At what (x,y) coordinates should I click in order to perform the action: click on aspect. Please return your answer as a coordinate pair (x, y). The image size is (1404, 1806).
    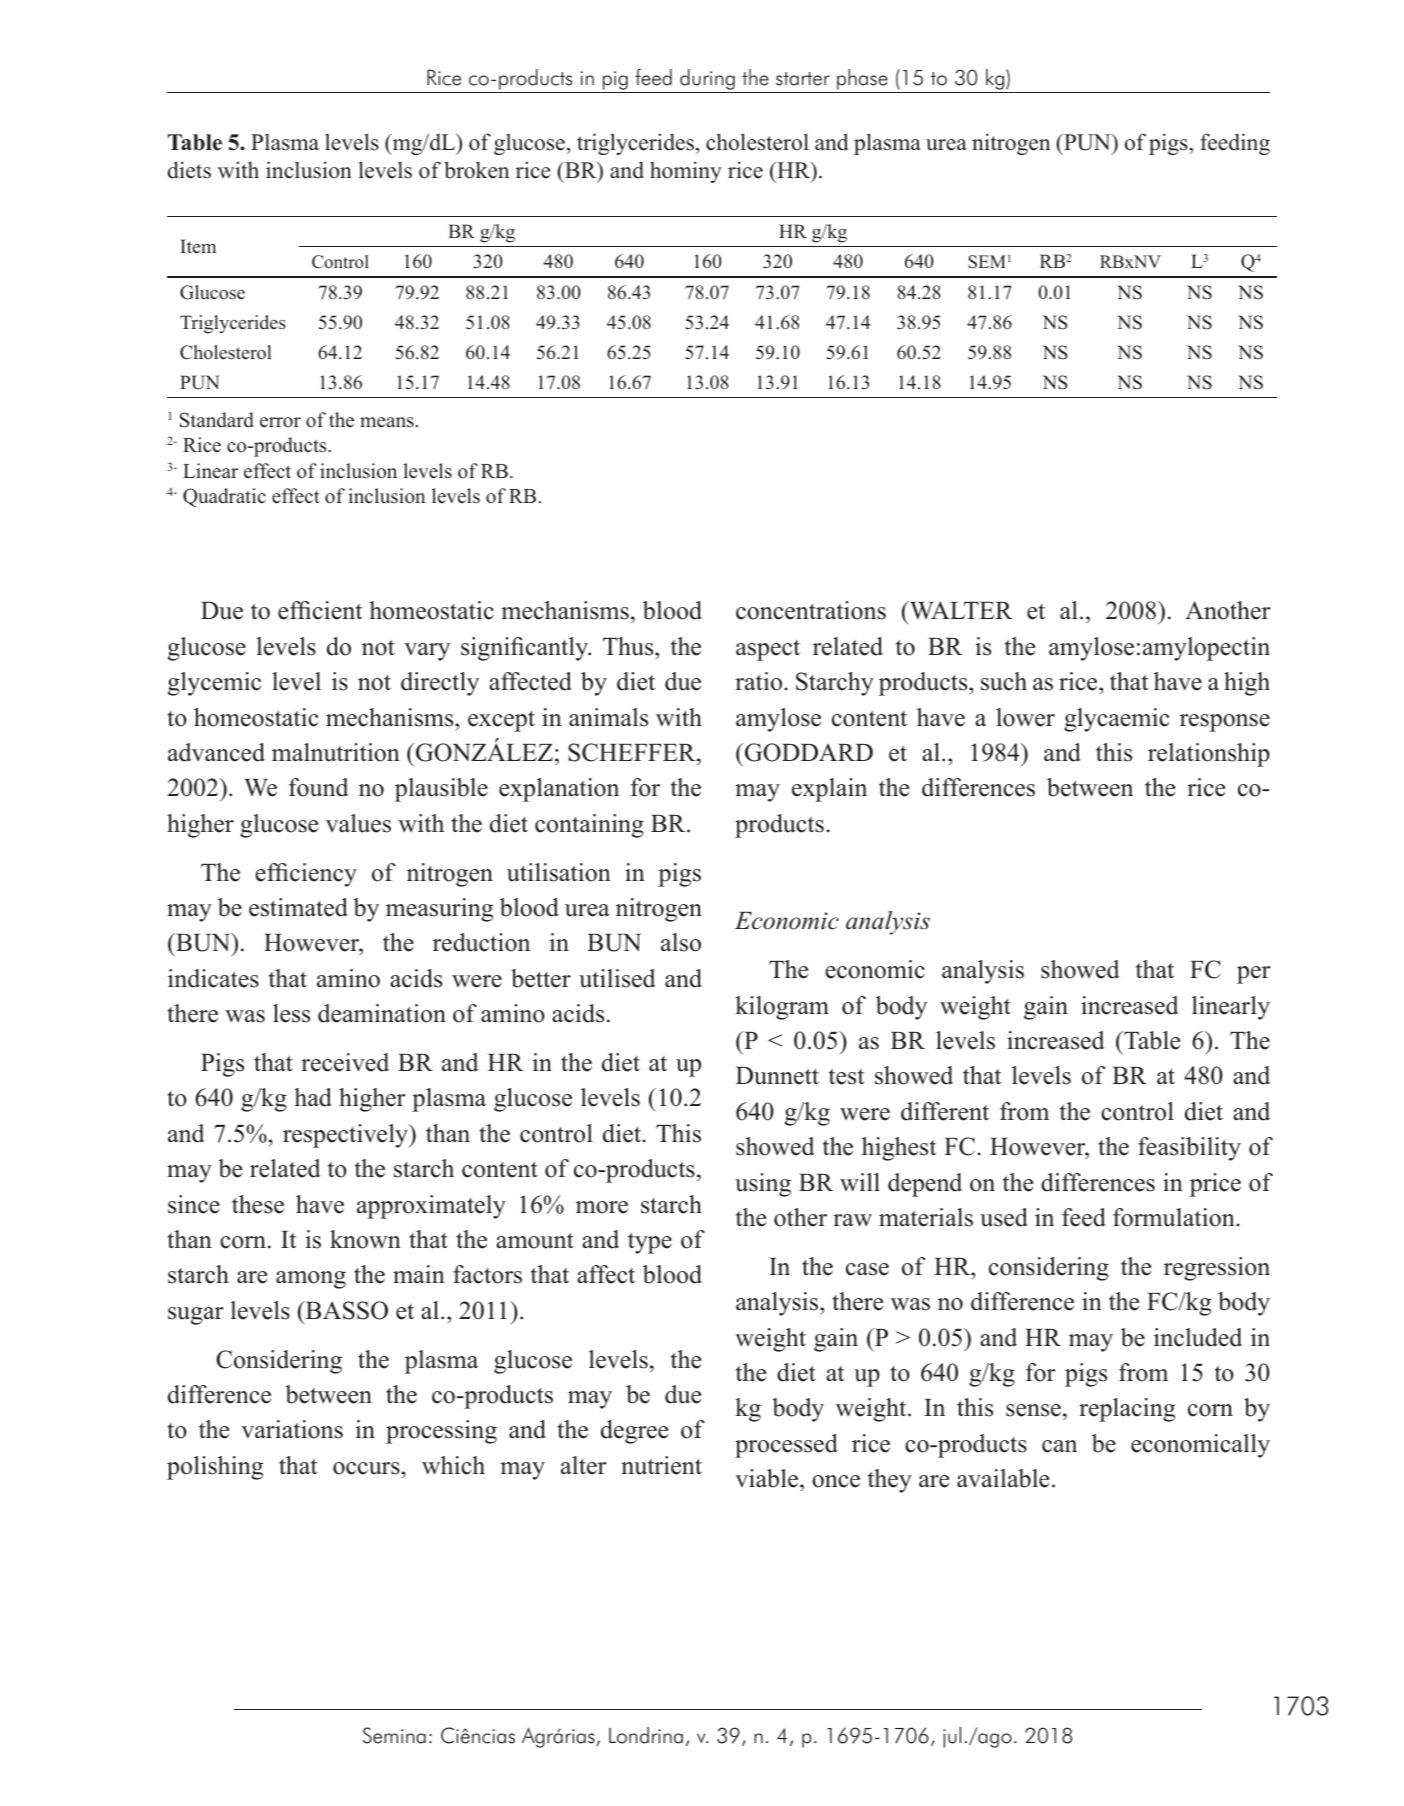
    Looking at the image, I should click on (768, 650).
